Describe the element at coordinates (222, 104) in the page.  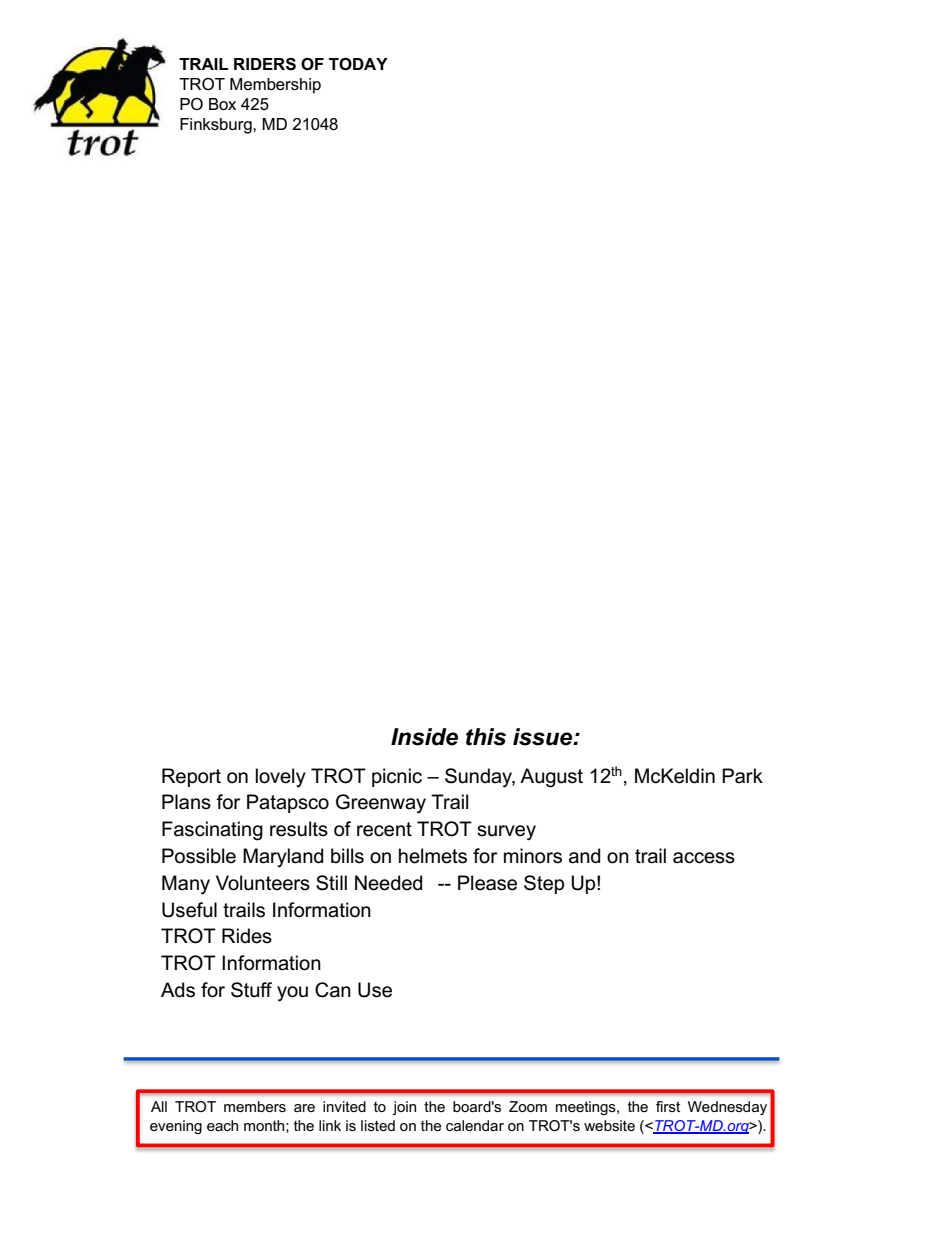
I see `Box` at that location.
